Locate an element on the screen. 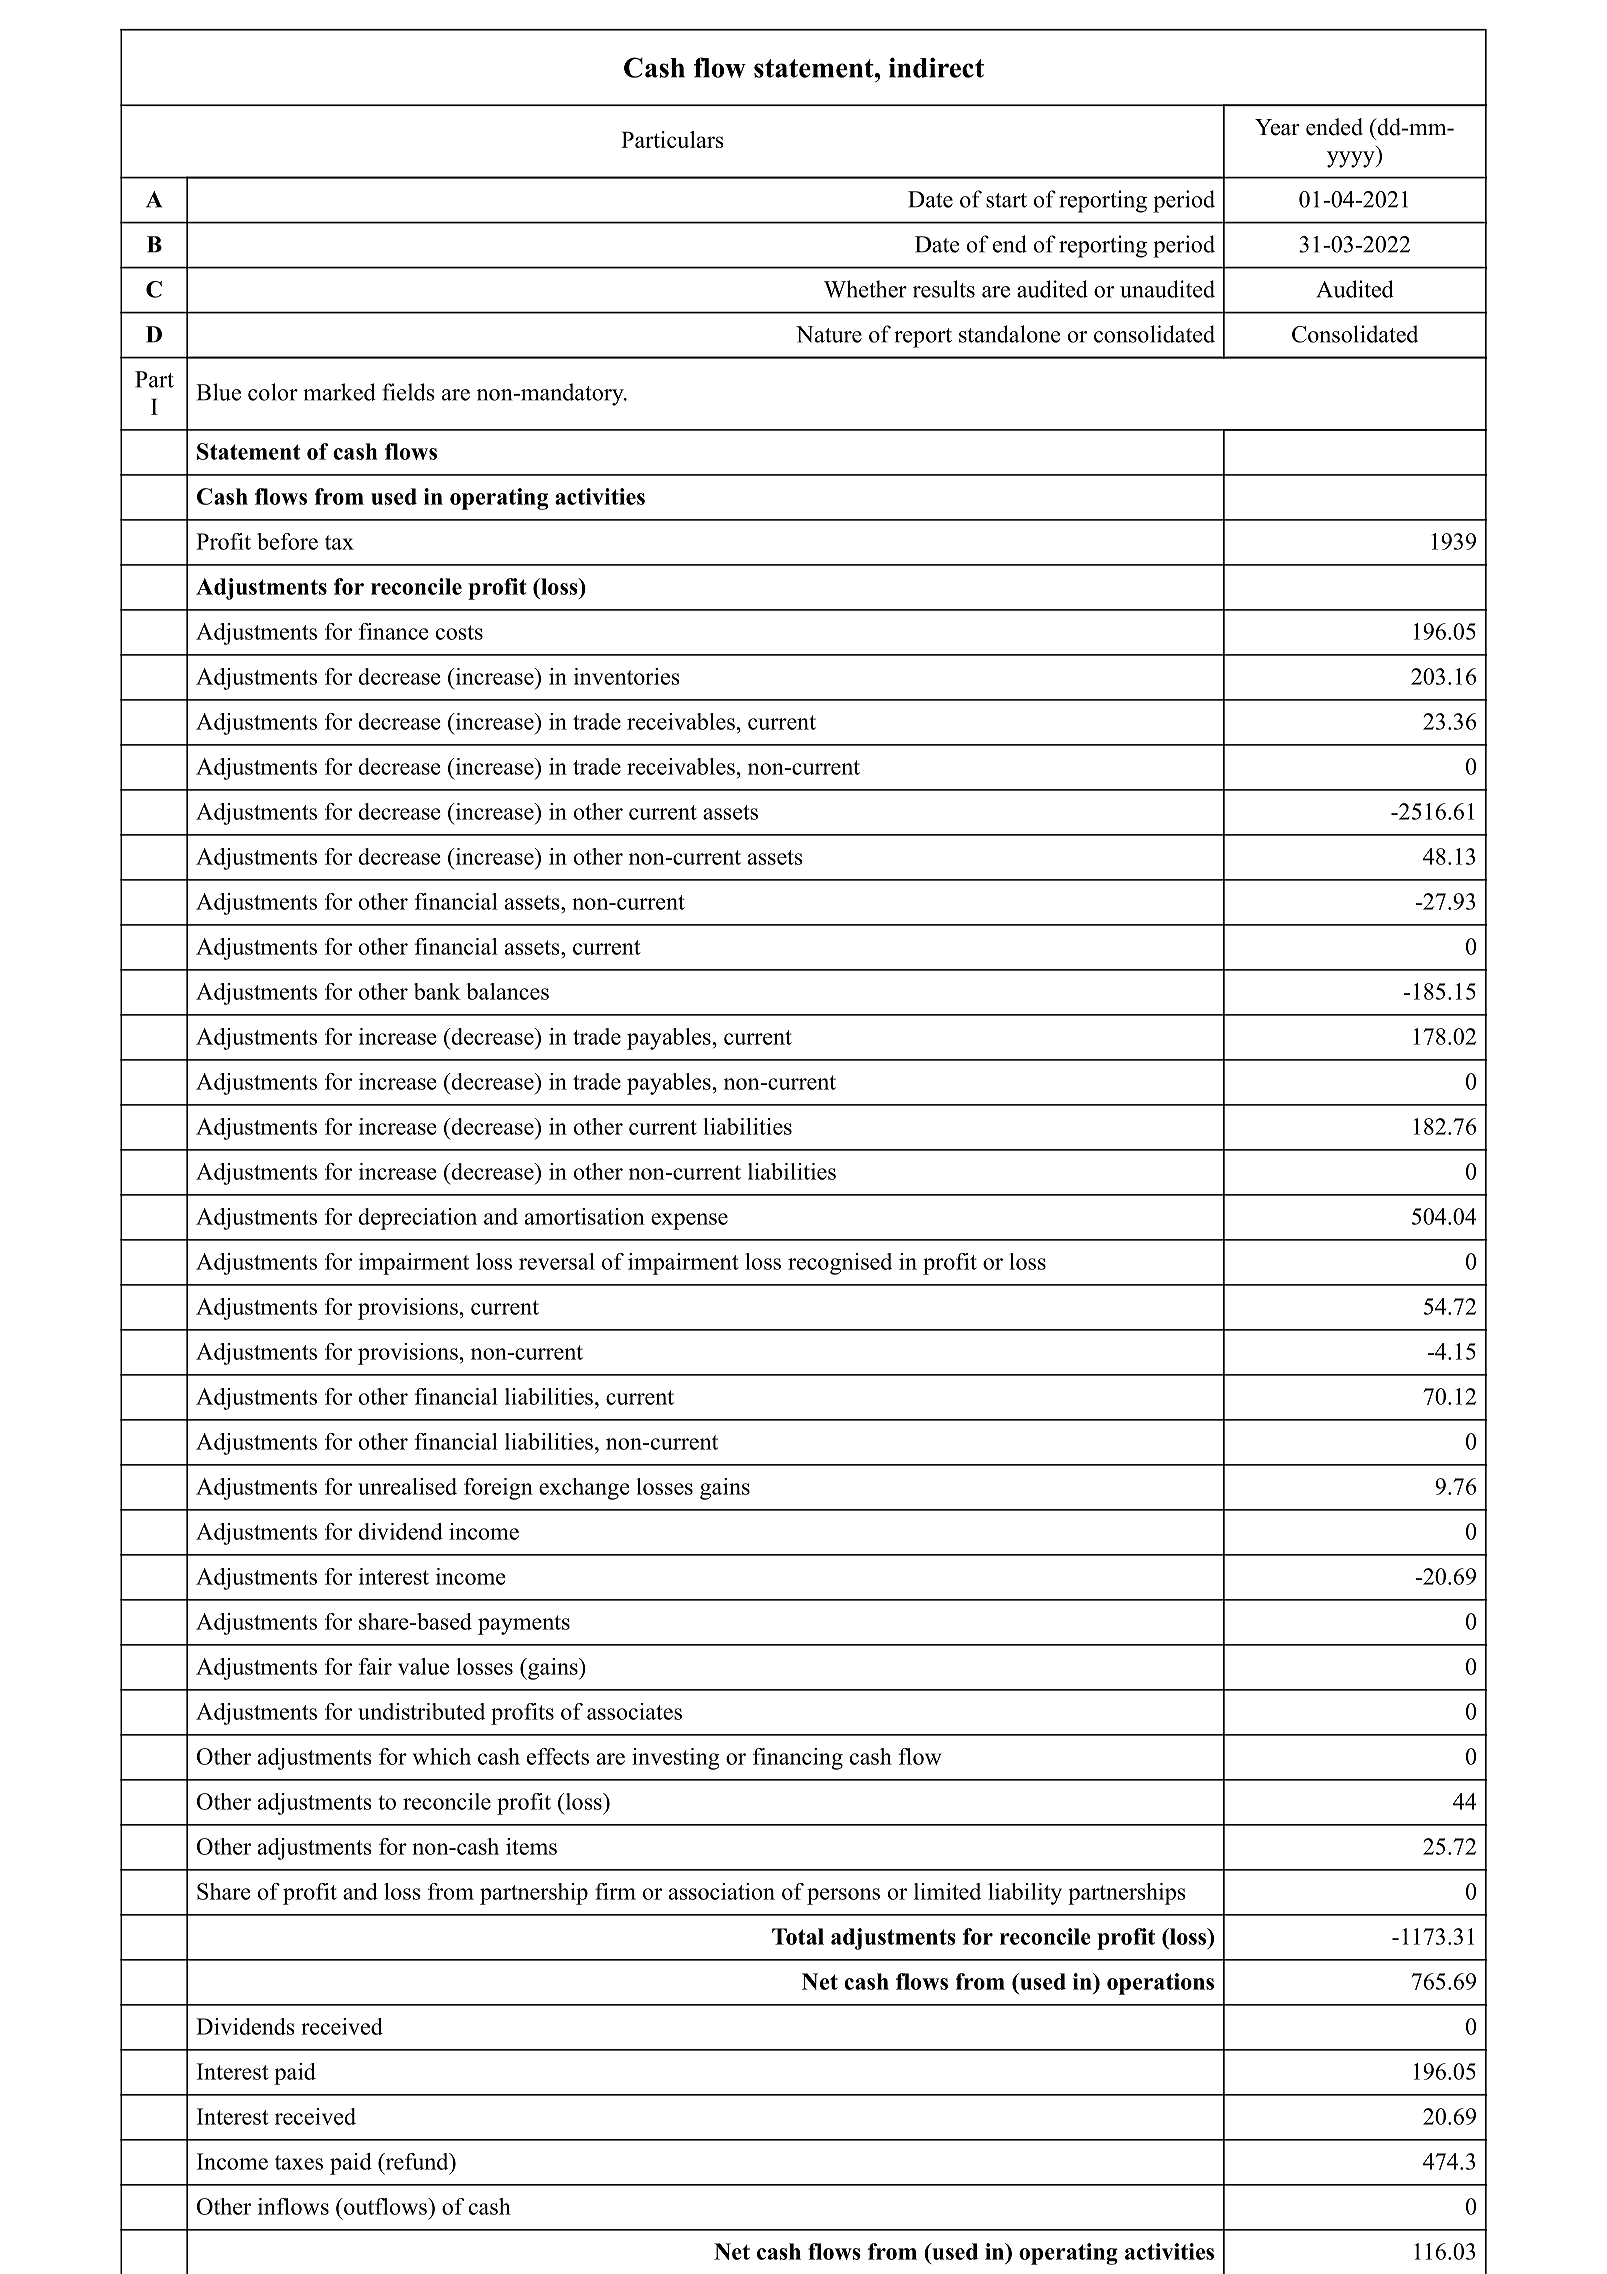 The width and height of the screenshot is (1607, 2274). Total is located at coordinates (798, 1936).
